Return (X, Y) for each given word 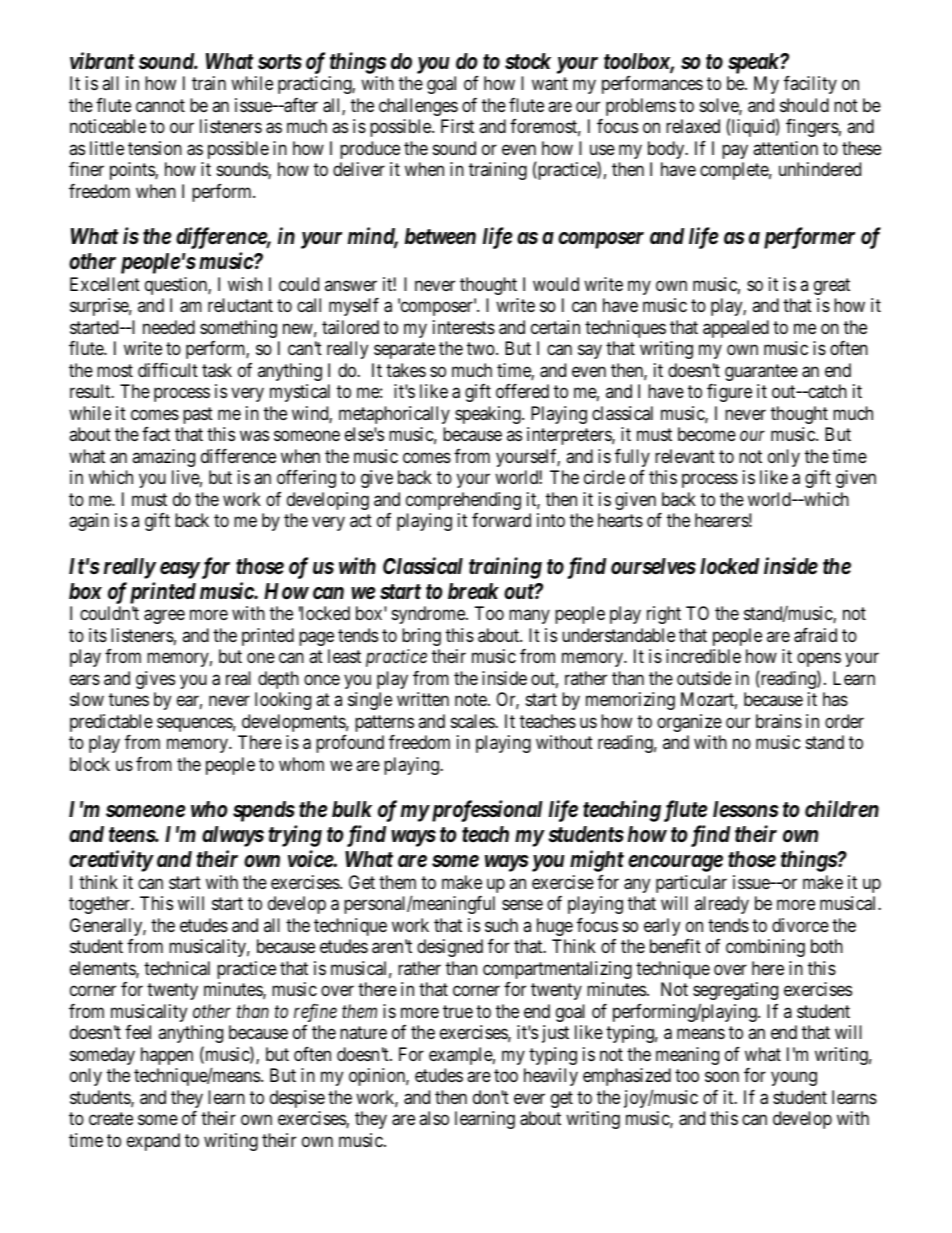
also (434, 1118)
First (457, 126)
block (90, 764)
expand (153, 1142)
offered (522, 391)
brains (779, 721)
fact (156, 434)
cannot (160, 106)
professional (485, 811)
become (707, 434)
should (804, 105)
